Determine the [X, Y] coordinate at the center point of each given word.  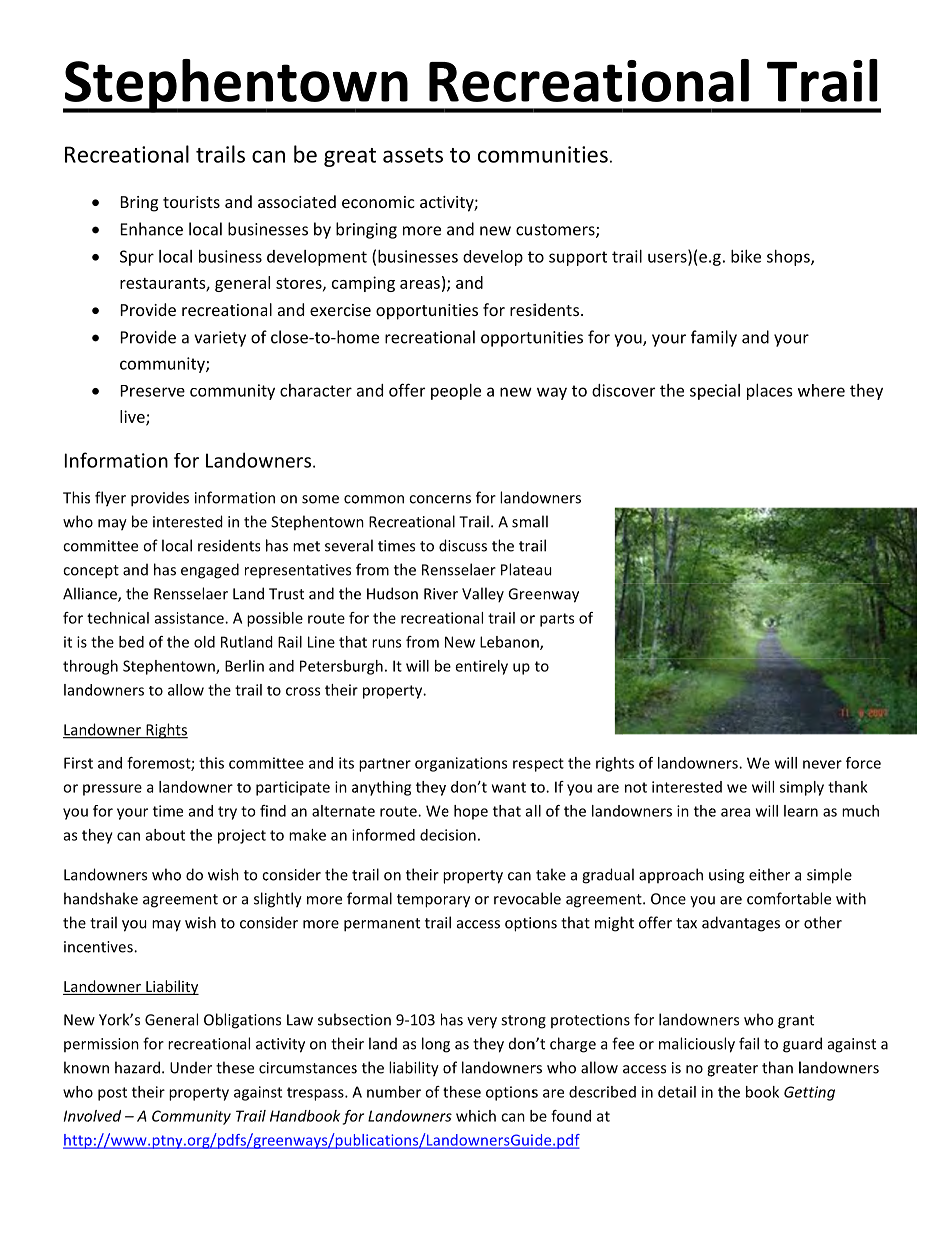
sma [526, 523]
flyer [110, 499]
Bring [139, 204]
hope [471, 812]
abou [163, 835]
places [769, 392]
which [476, 1116]
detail [677, 1092]
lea [793, 811]
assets [413, 155]
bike [746, 256]
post [112, 1094]
